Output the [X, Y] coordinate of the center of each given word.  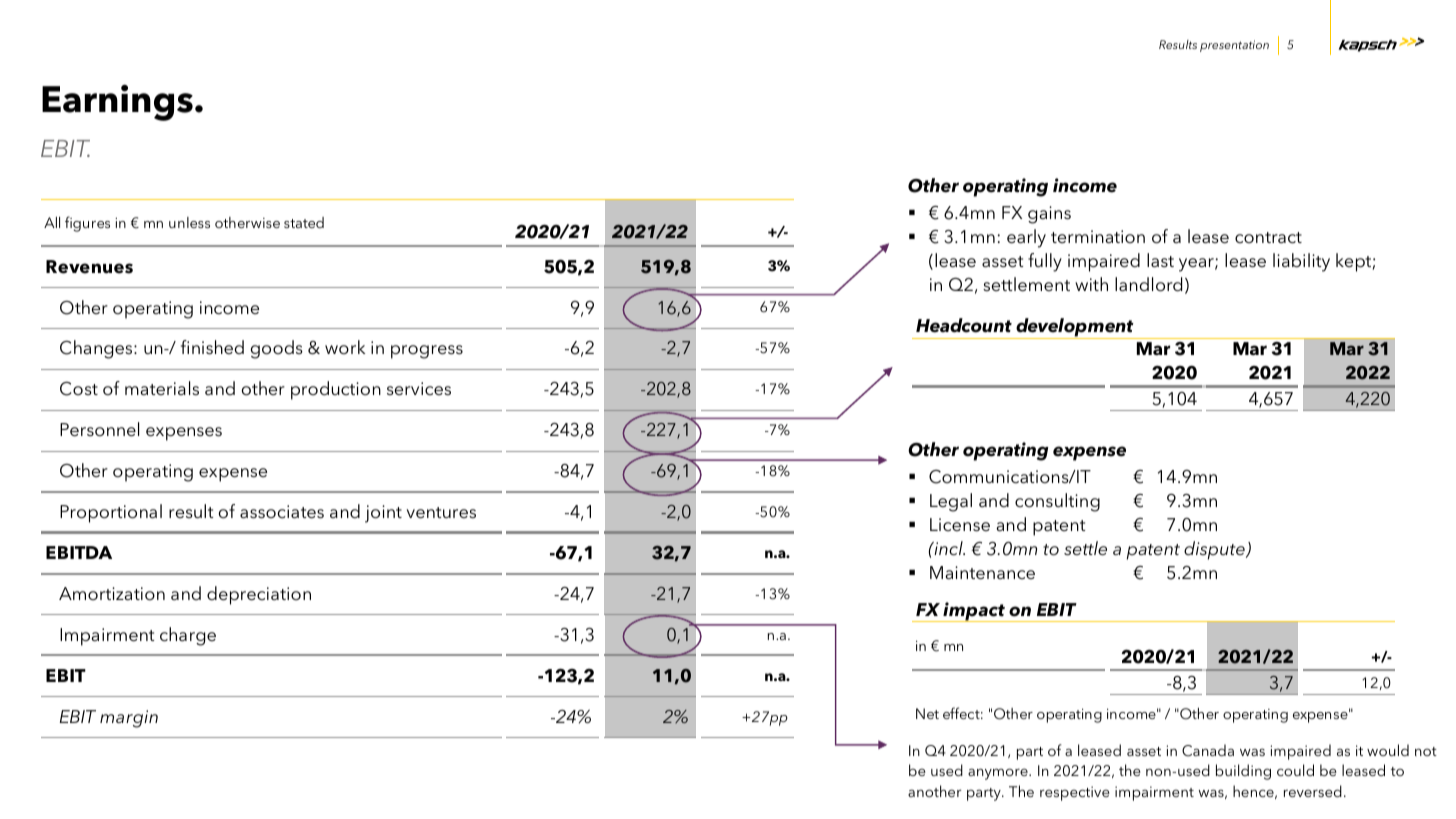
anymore [999, 774]
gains [1049, 215]
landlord [1148, 284]
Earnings [117, 103]
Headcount [964, 325]
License [960, 525]
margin [129, 719]
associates [282, 512]
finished [212, 347]
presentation [1234, 46]
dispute [1215, 550]
